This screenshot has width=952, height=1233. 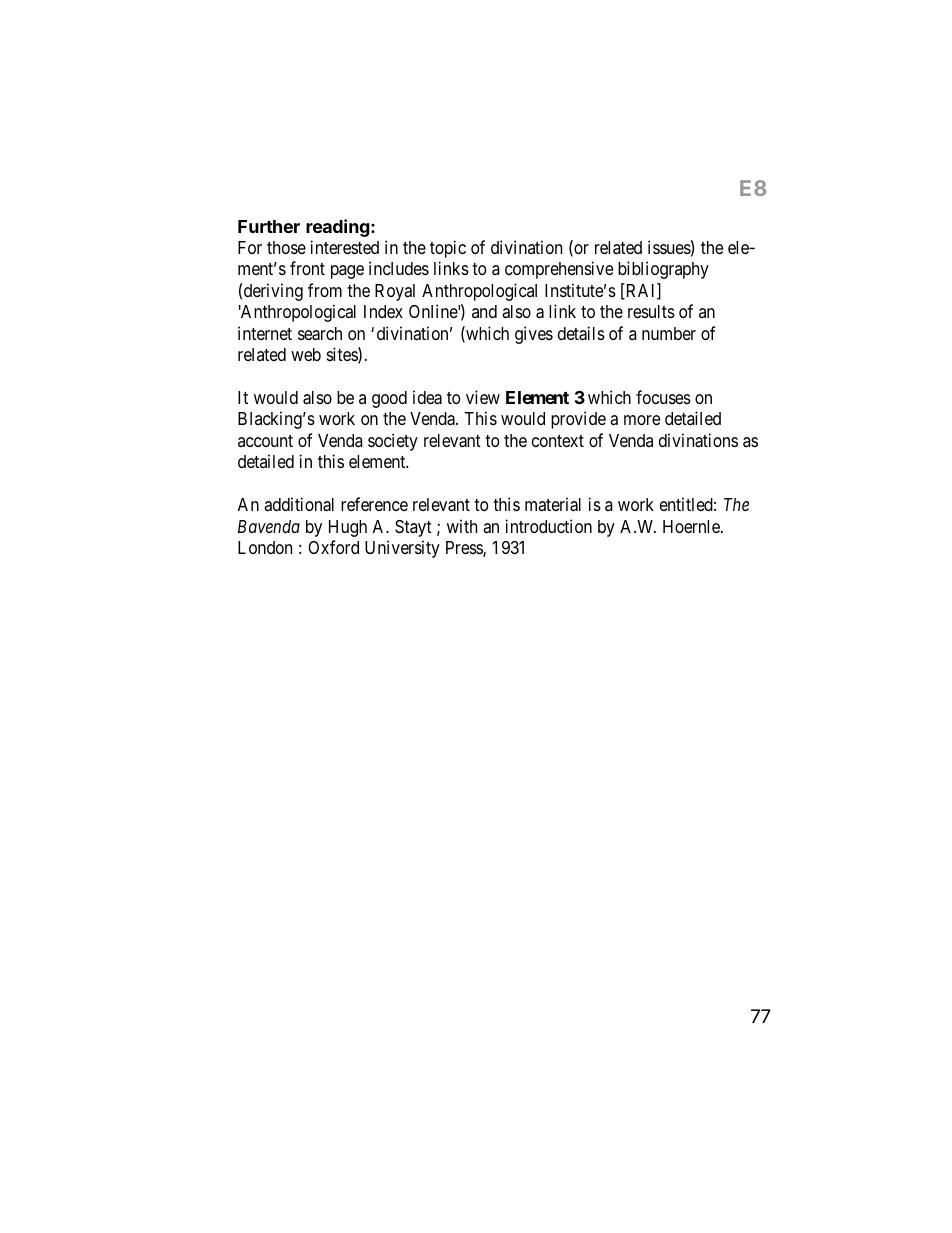 I want to click on reading, so click(x=339, y=228).
